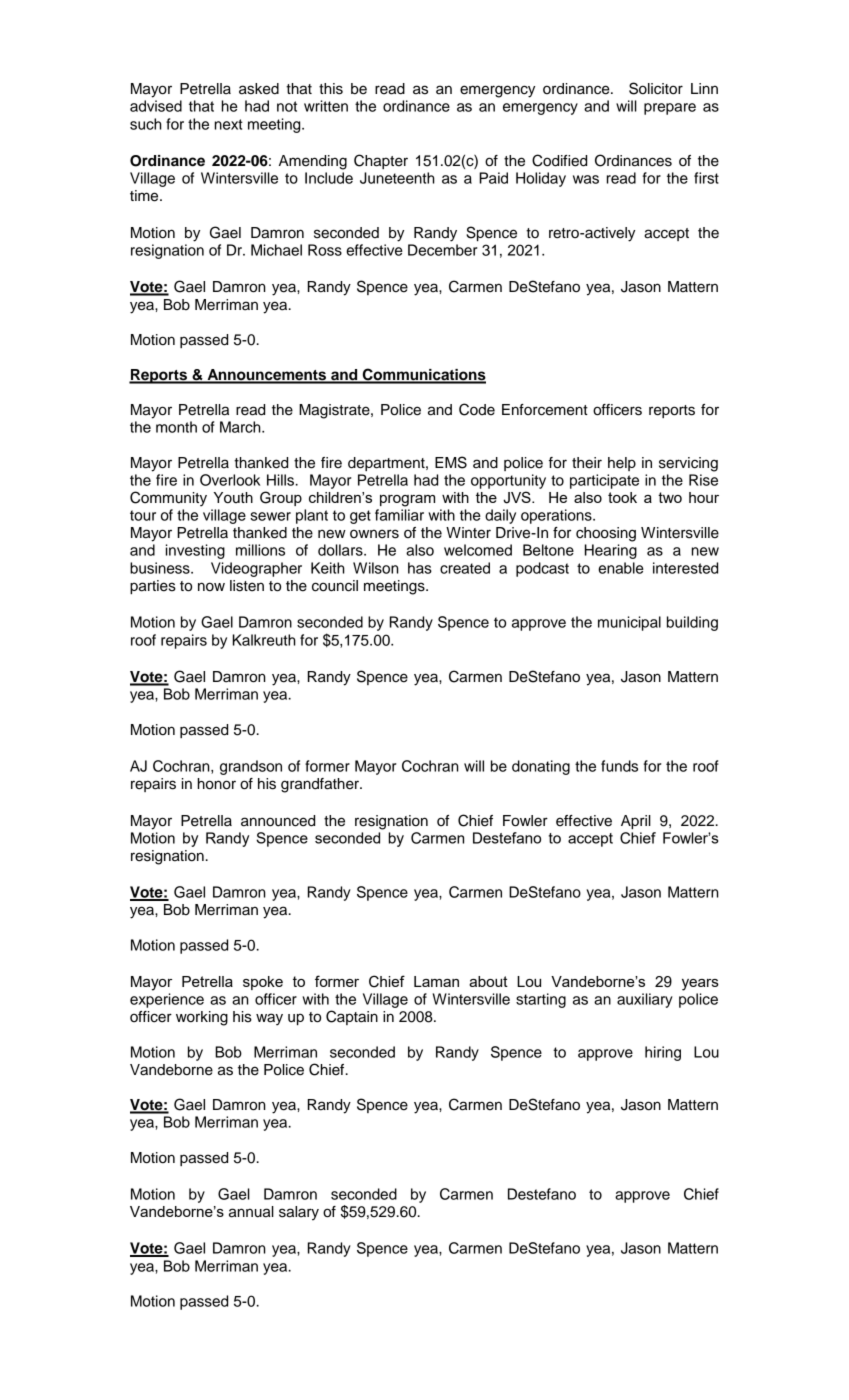  I want to click on Overlook, so click(230, 480).
